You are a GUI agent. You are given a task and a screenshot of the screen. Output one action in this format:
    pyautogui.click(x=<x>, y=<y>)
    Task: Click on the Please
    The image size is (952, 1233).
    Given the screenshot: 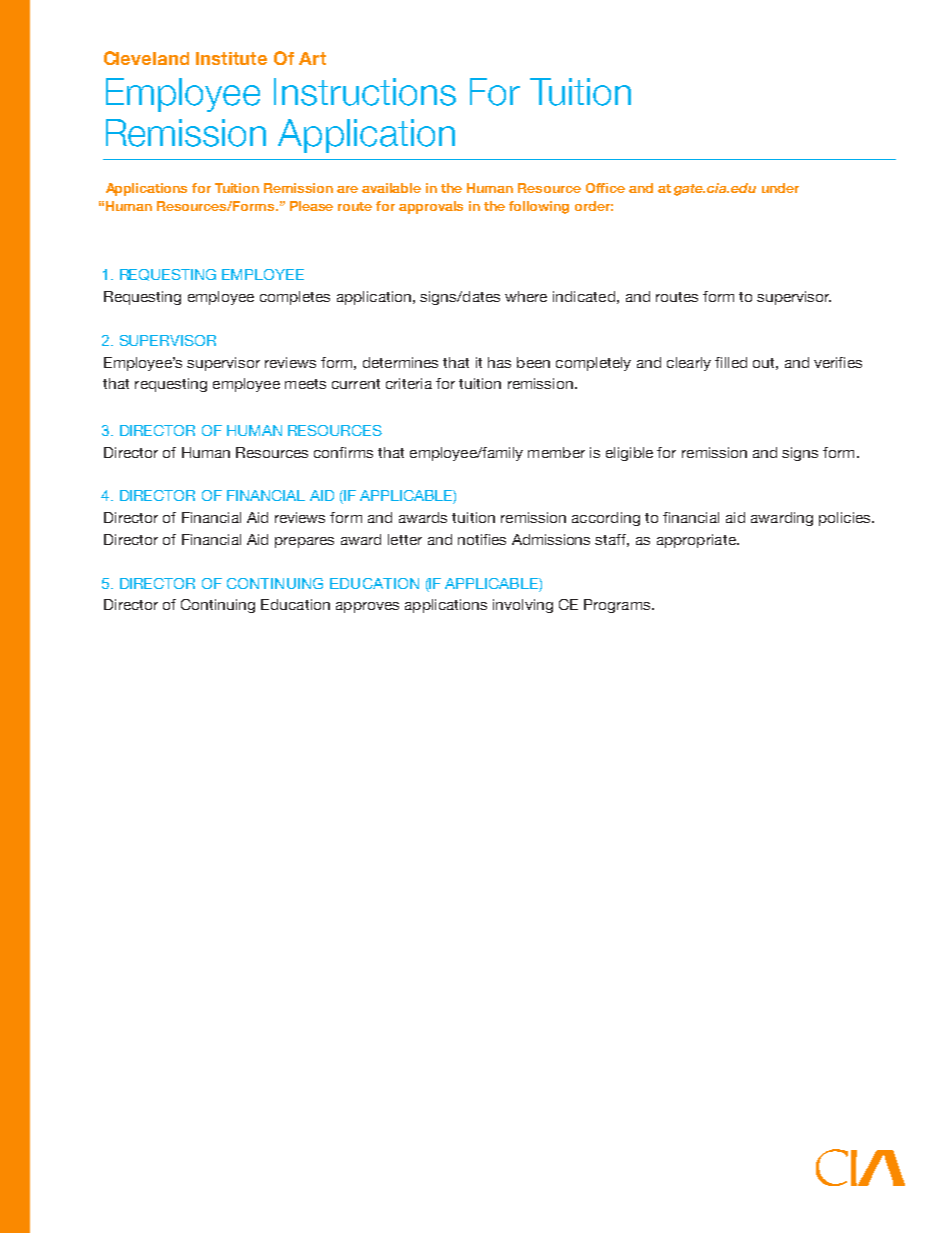 What is the action you would take?
    pyautogui.click(x=311, y=206)
